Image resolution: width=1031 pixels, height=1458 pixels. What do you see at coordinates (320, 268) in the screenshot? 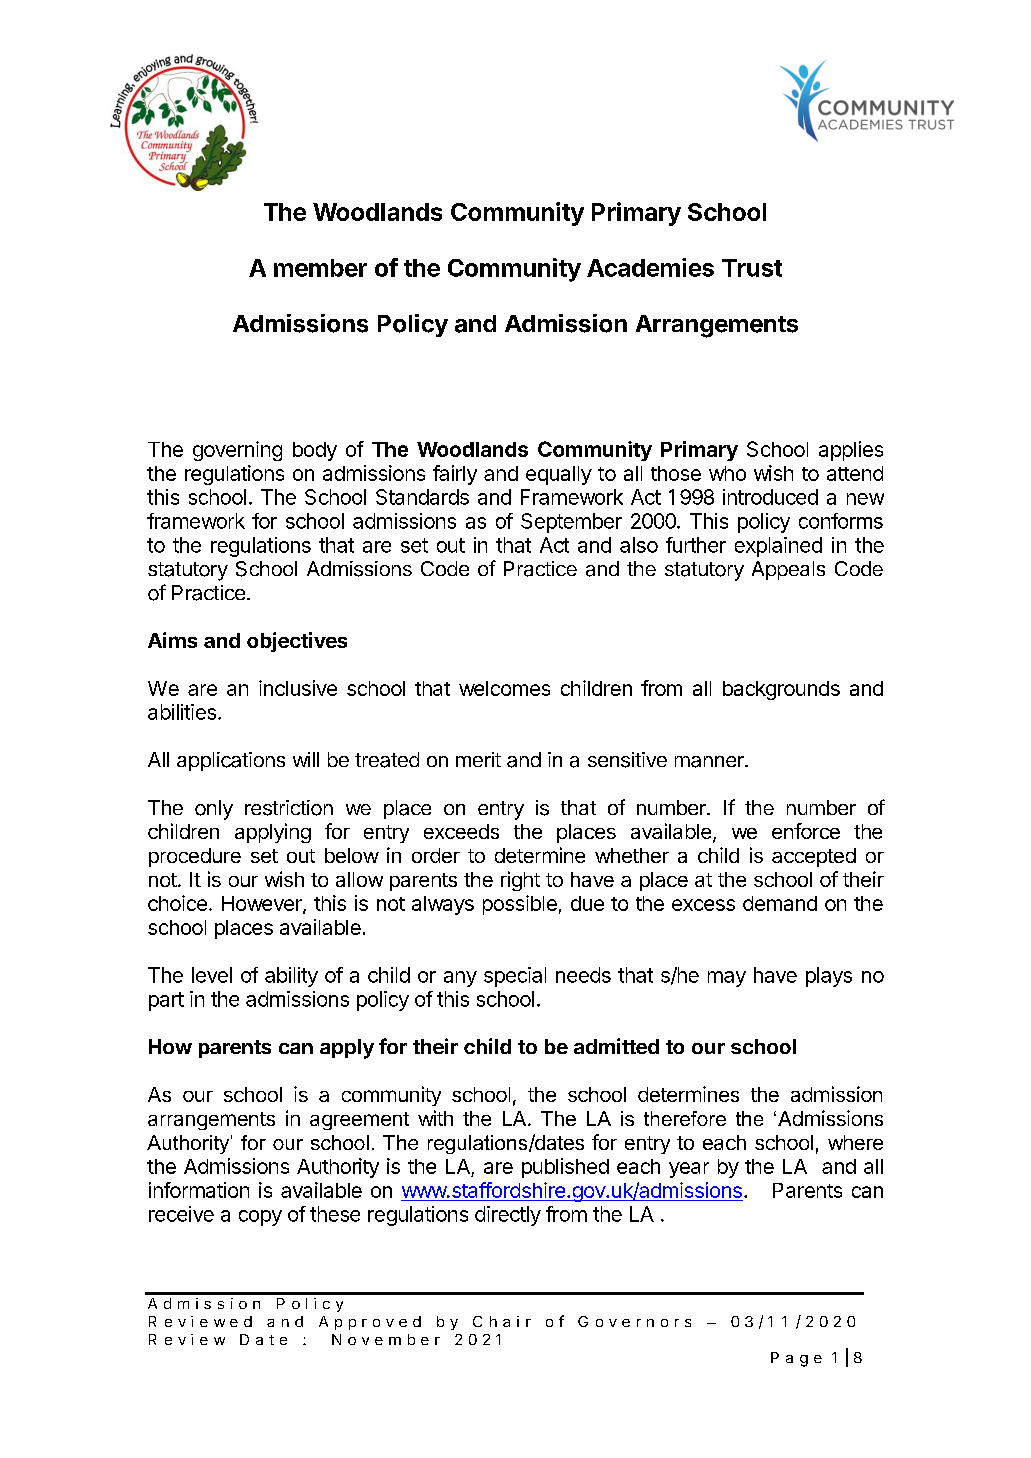
I see `member` at bounding box center [320, 268].
